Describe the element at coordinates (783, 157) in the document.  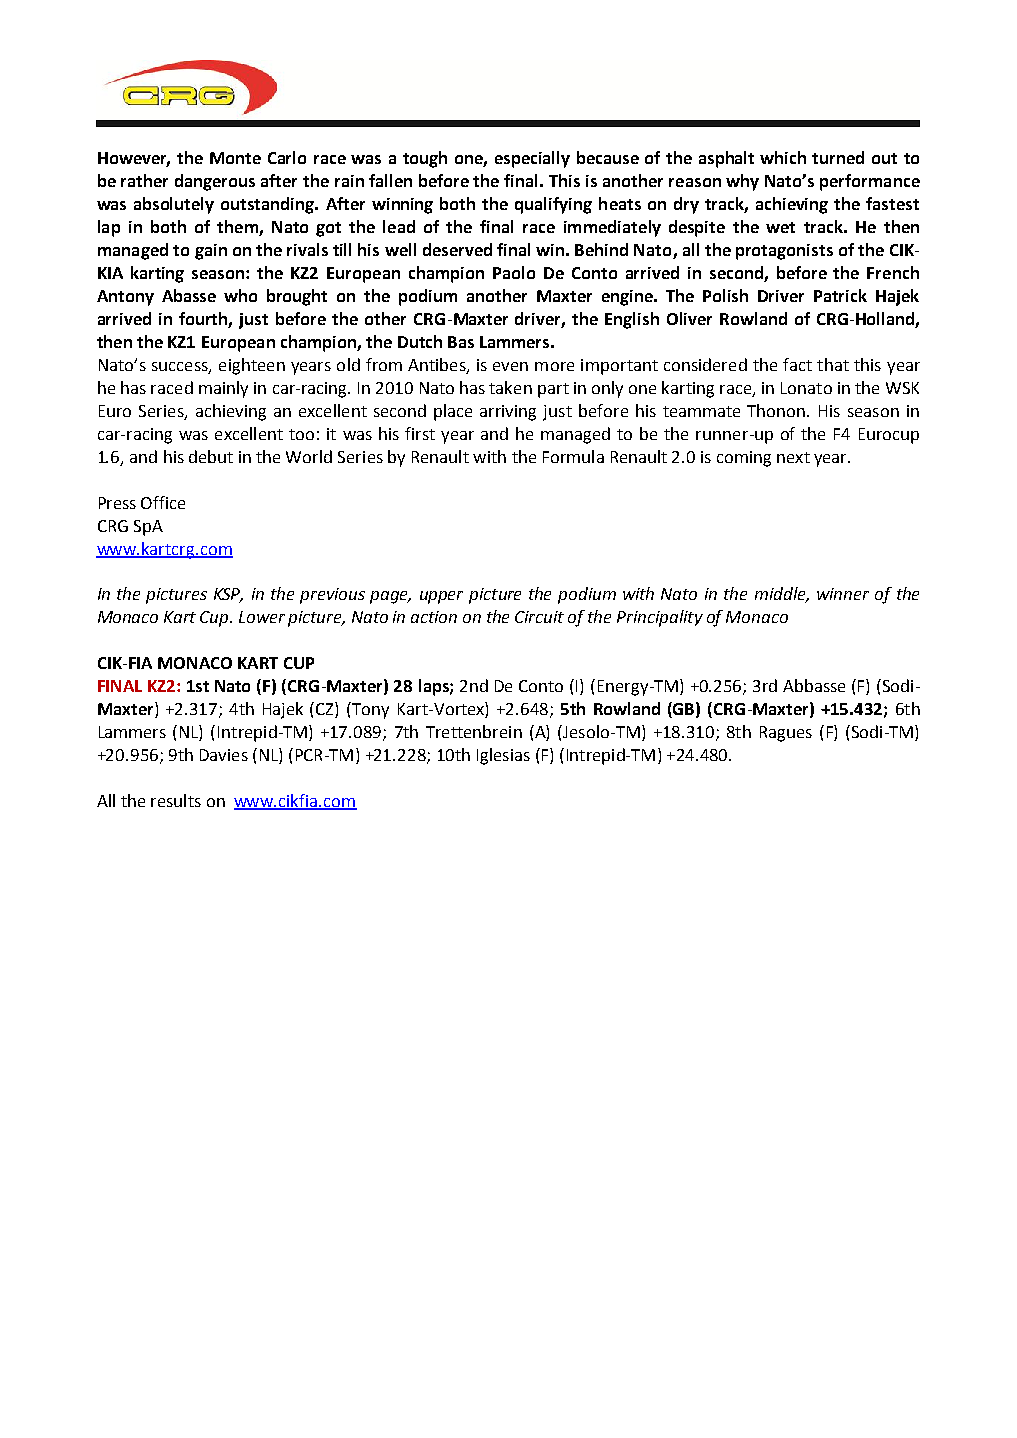
I see `which` at that location.
